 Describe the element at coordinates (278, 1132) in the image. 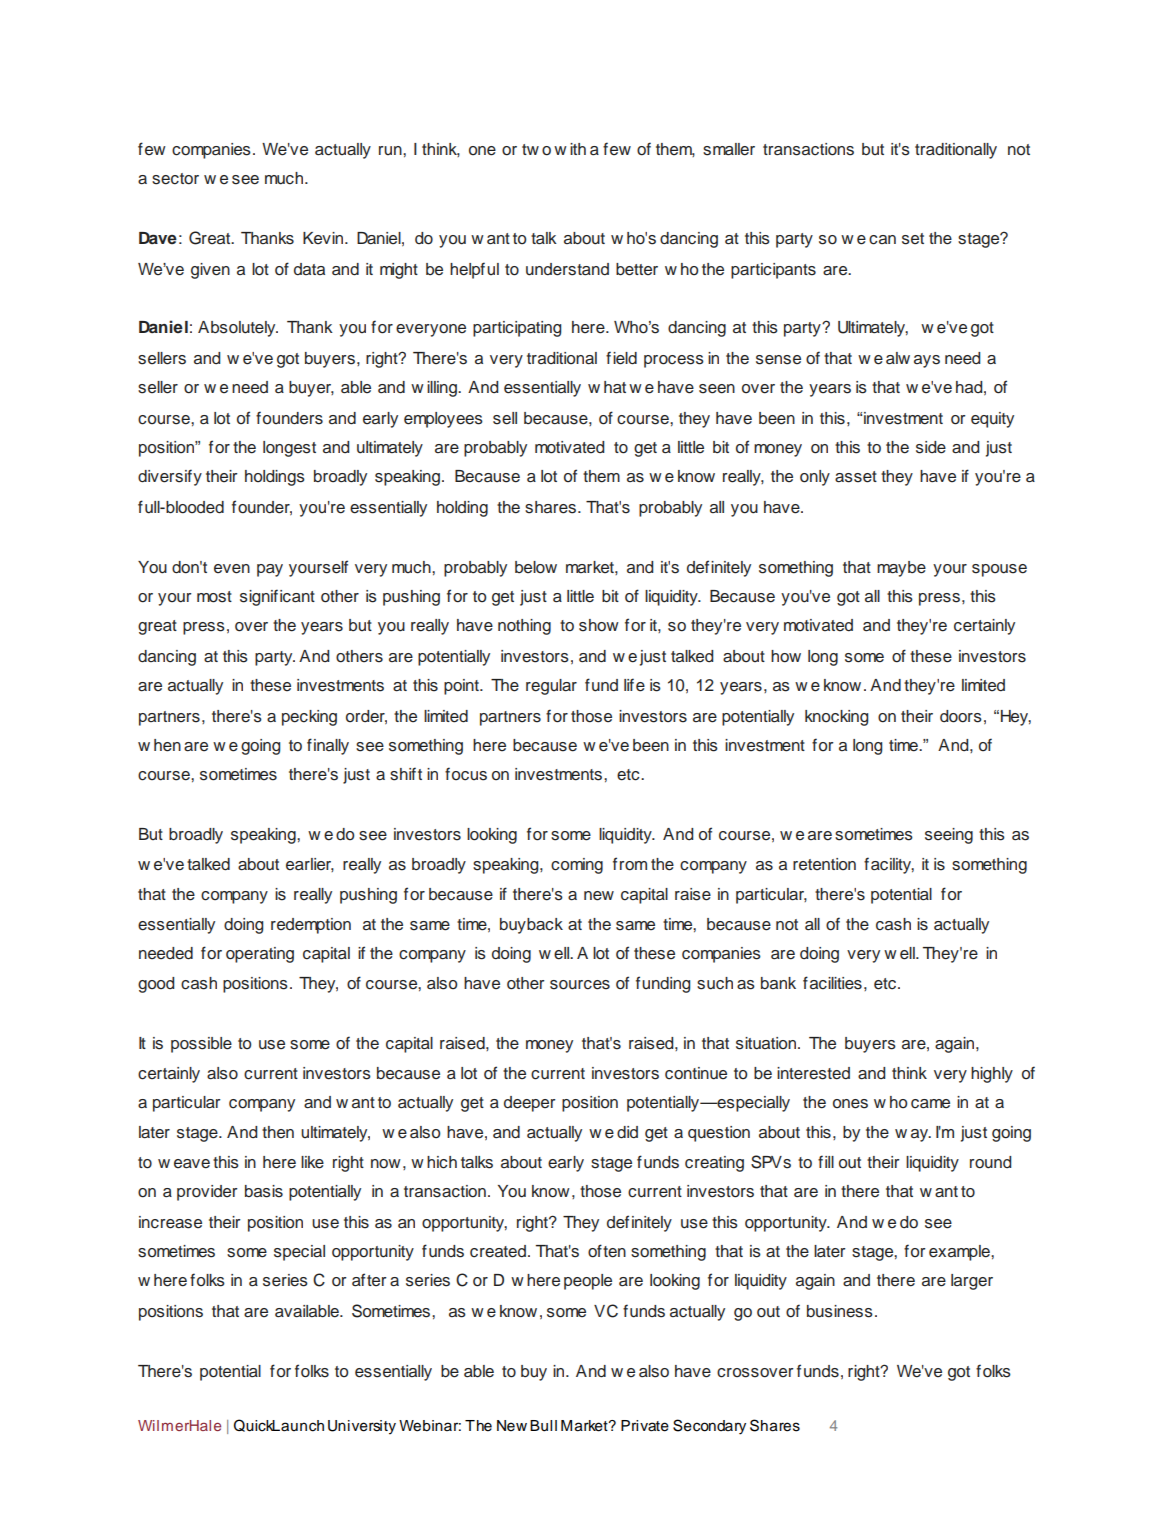

I see `then` at that location.
